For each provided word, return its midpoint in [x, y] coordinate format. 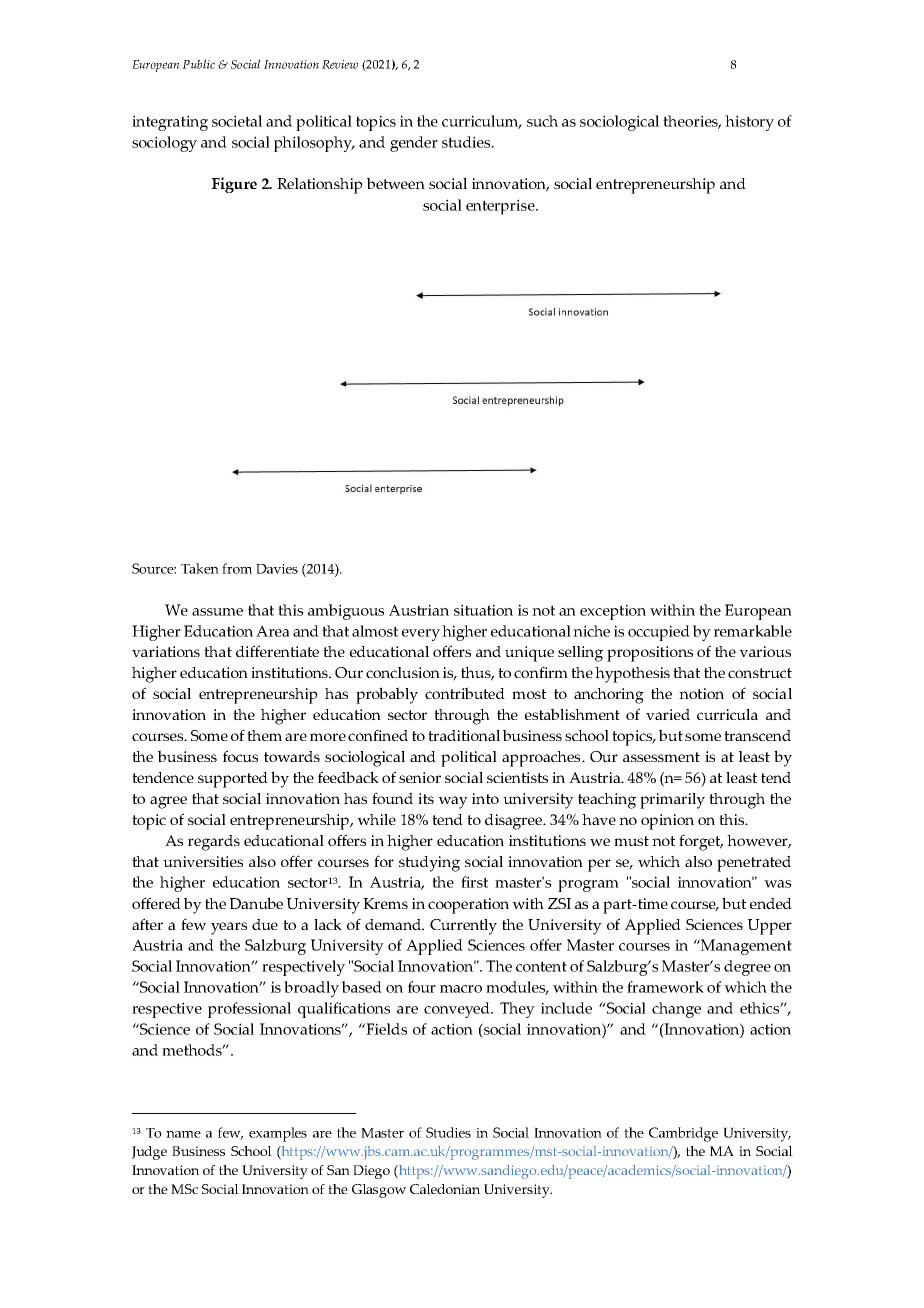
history [749, 123]
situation [483, 610]
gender [414, 144]
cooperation [468, 906]
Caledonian [445, 1189]
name [183, 1134]
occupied [659, 633]
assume [217, 612]
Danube [256, 903]
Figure [234, 185]
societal [237, 121]
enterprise [501, 207]
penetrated [754, 864]
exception [613, 612]
